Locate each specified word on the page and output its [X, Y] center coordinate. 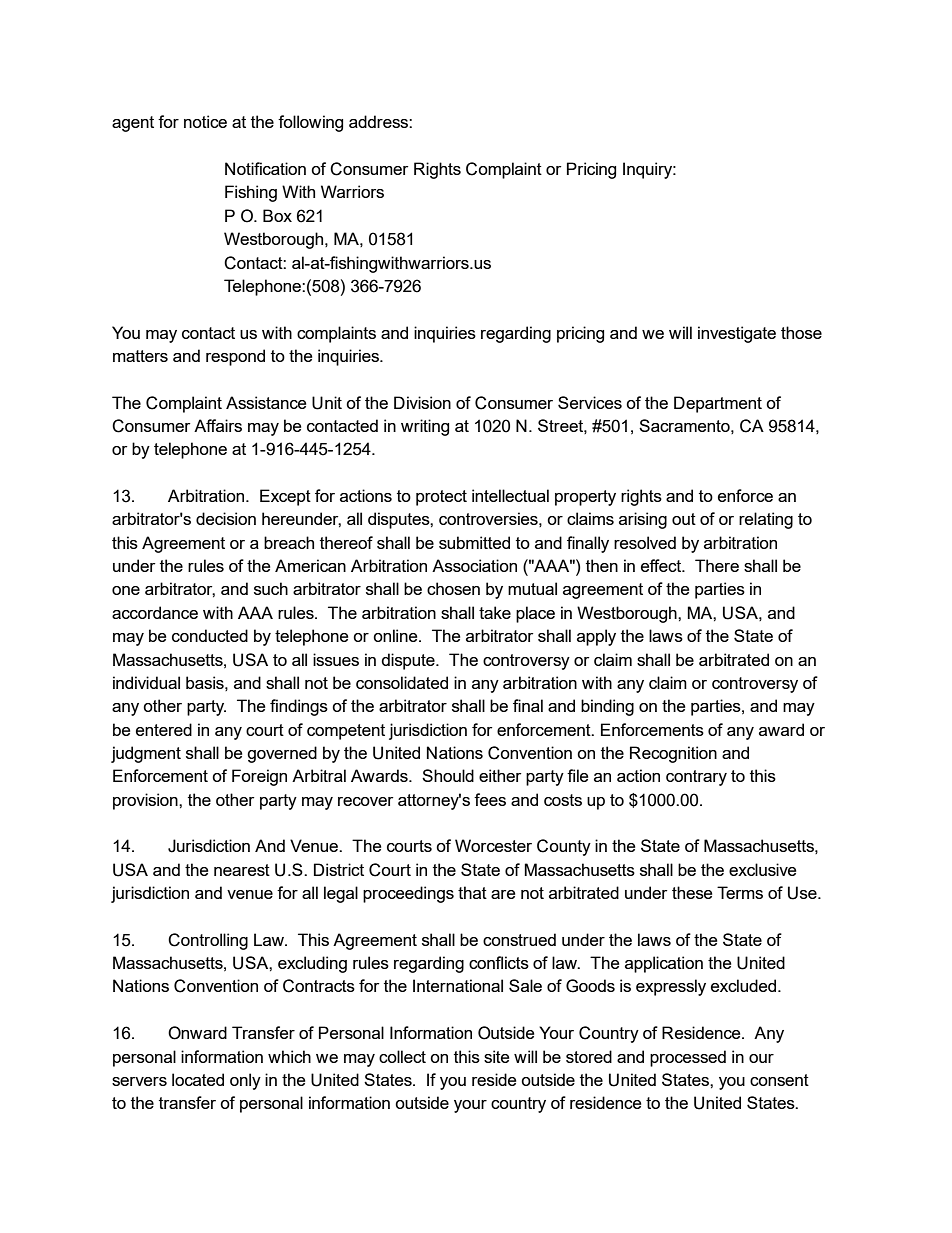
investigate [737, 334]
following [310, 123]
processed [688, 1058]
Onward [197, 1033]
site [496, 1056]
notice [205, 121]
